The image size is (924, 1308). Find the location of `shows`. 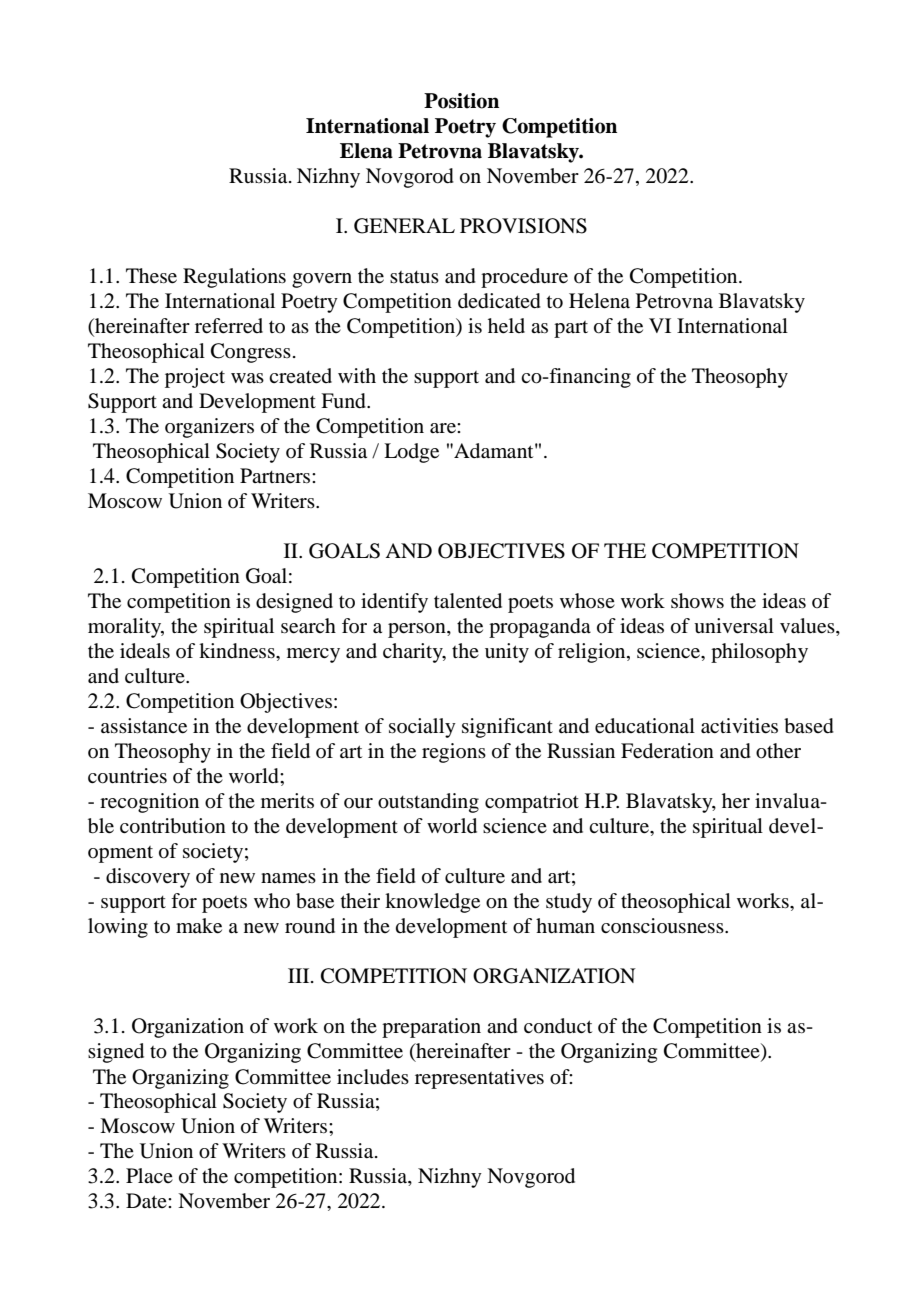

shows is located at coordinates (697, 601).
